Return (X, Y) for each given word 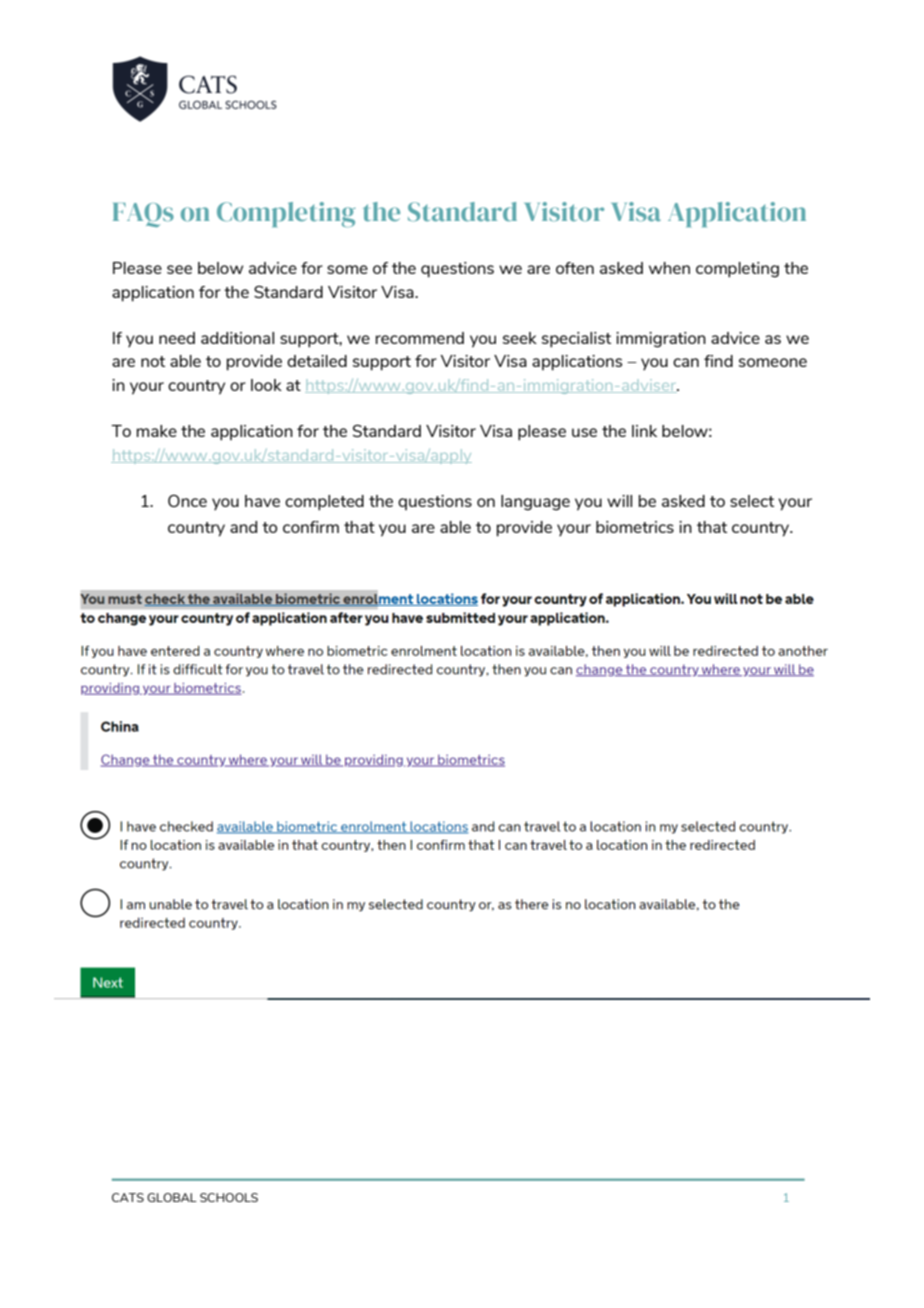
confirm (311, 527)
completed (324, 503)
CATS (128, 1197)
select (752, 501)
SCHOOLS (229, 1197)
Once (187, 501)
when (669, 268)
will (619, 501)
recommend (420, 338)
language (535, 503)
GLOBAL (172, 1197)
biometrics (635, 527)
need (177, 338)
